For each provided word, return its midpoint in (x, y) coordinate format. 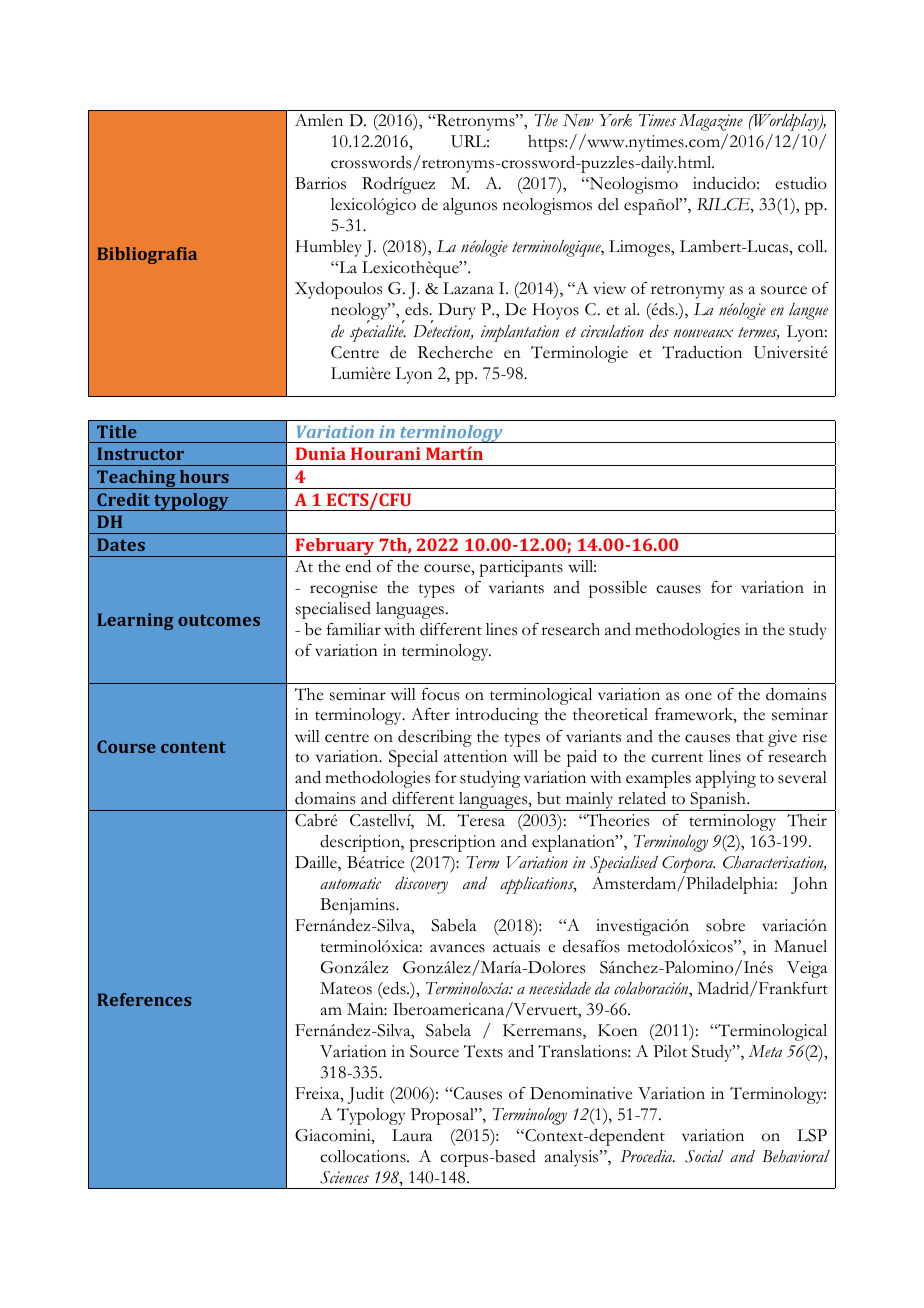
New (578, 120)
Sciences (344, 1177)
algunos (470, 206)
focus (440, 694)
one (698, 696)
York (615, 120)
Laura (412, 1135)
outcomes (219, 620)
